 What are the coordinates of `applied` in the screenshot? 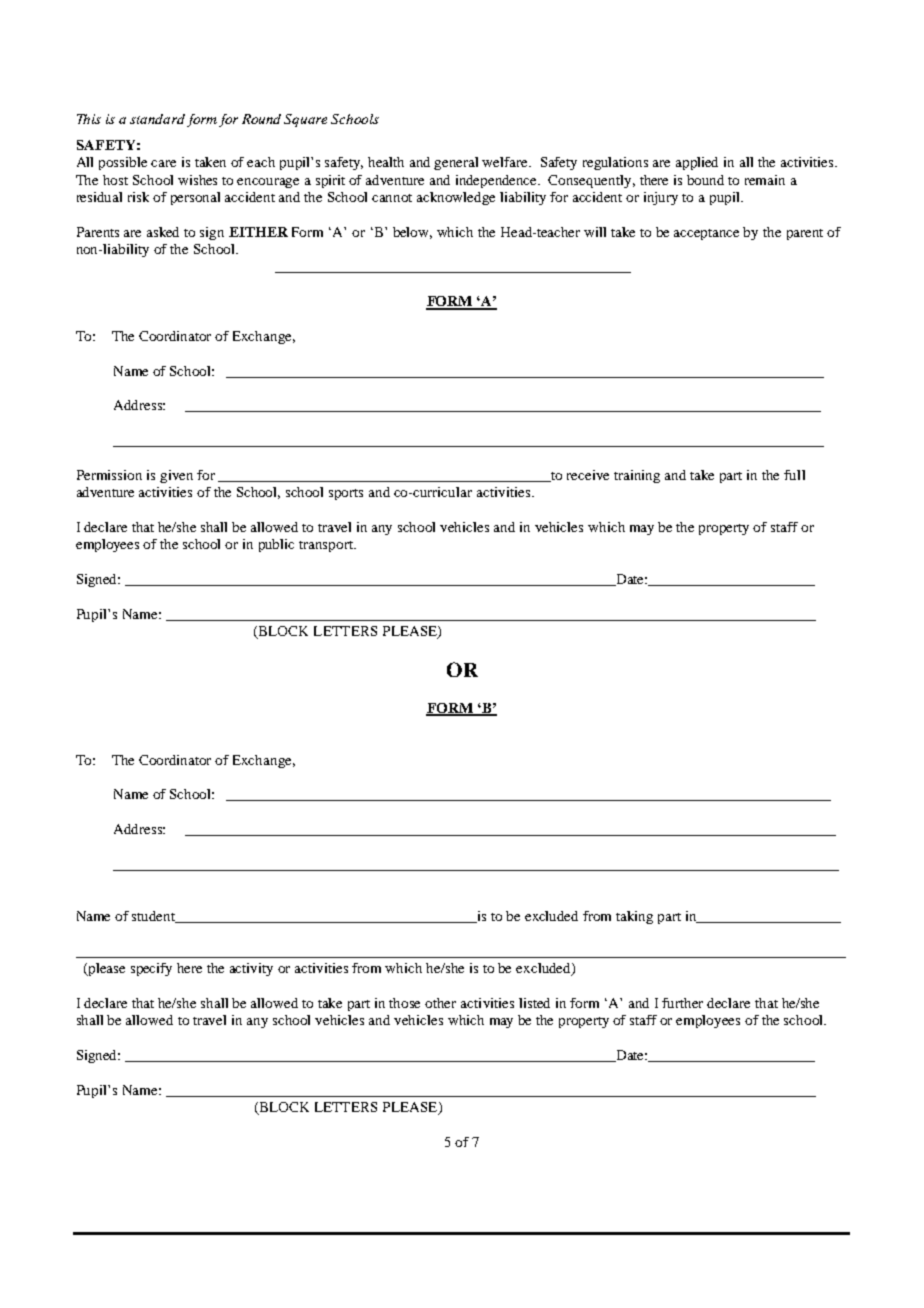 It's located at (697, 163).
